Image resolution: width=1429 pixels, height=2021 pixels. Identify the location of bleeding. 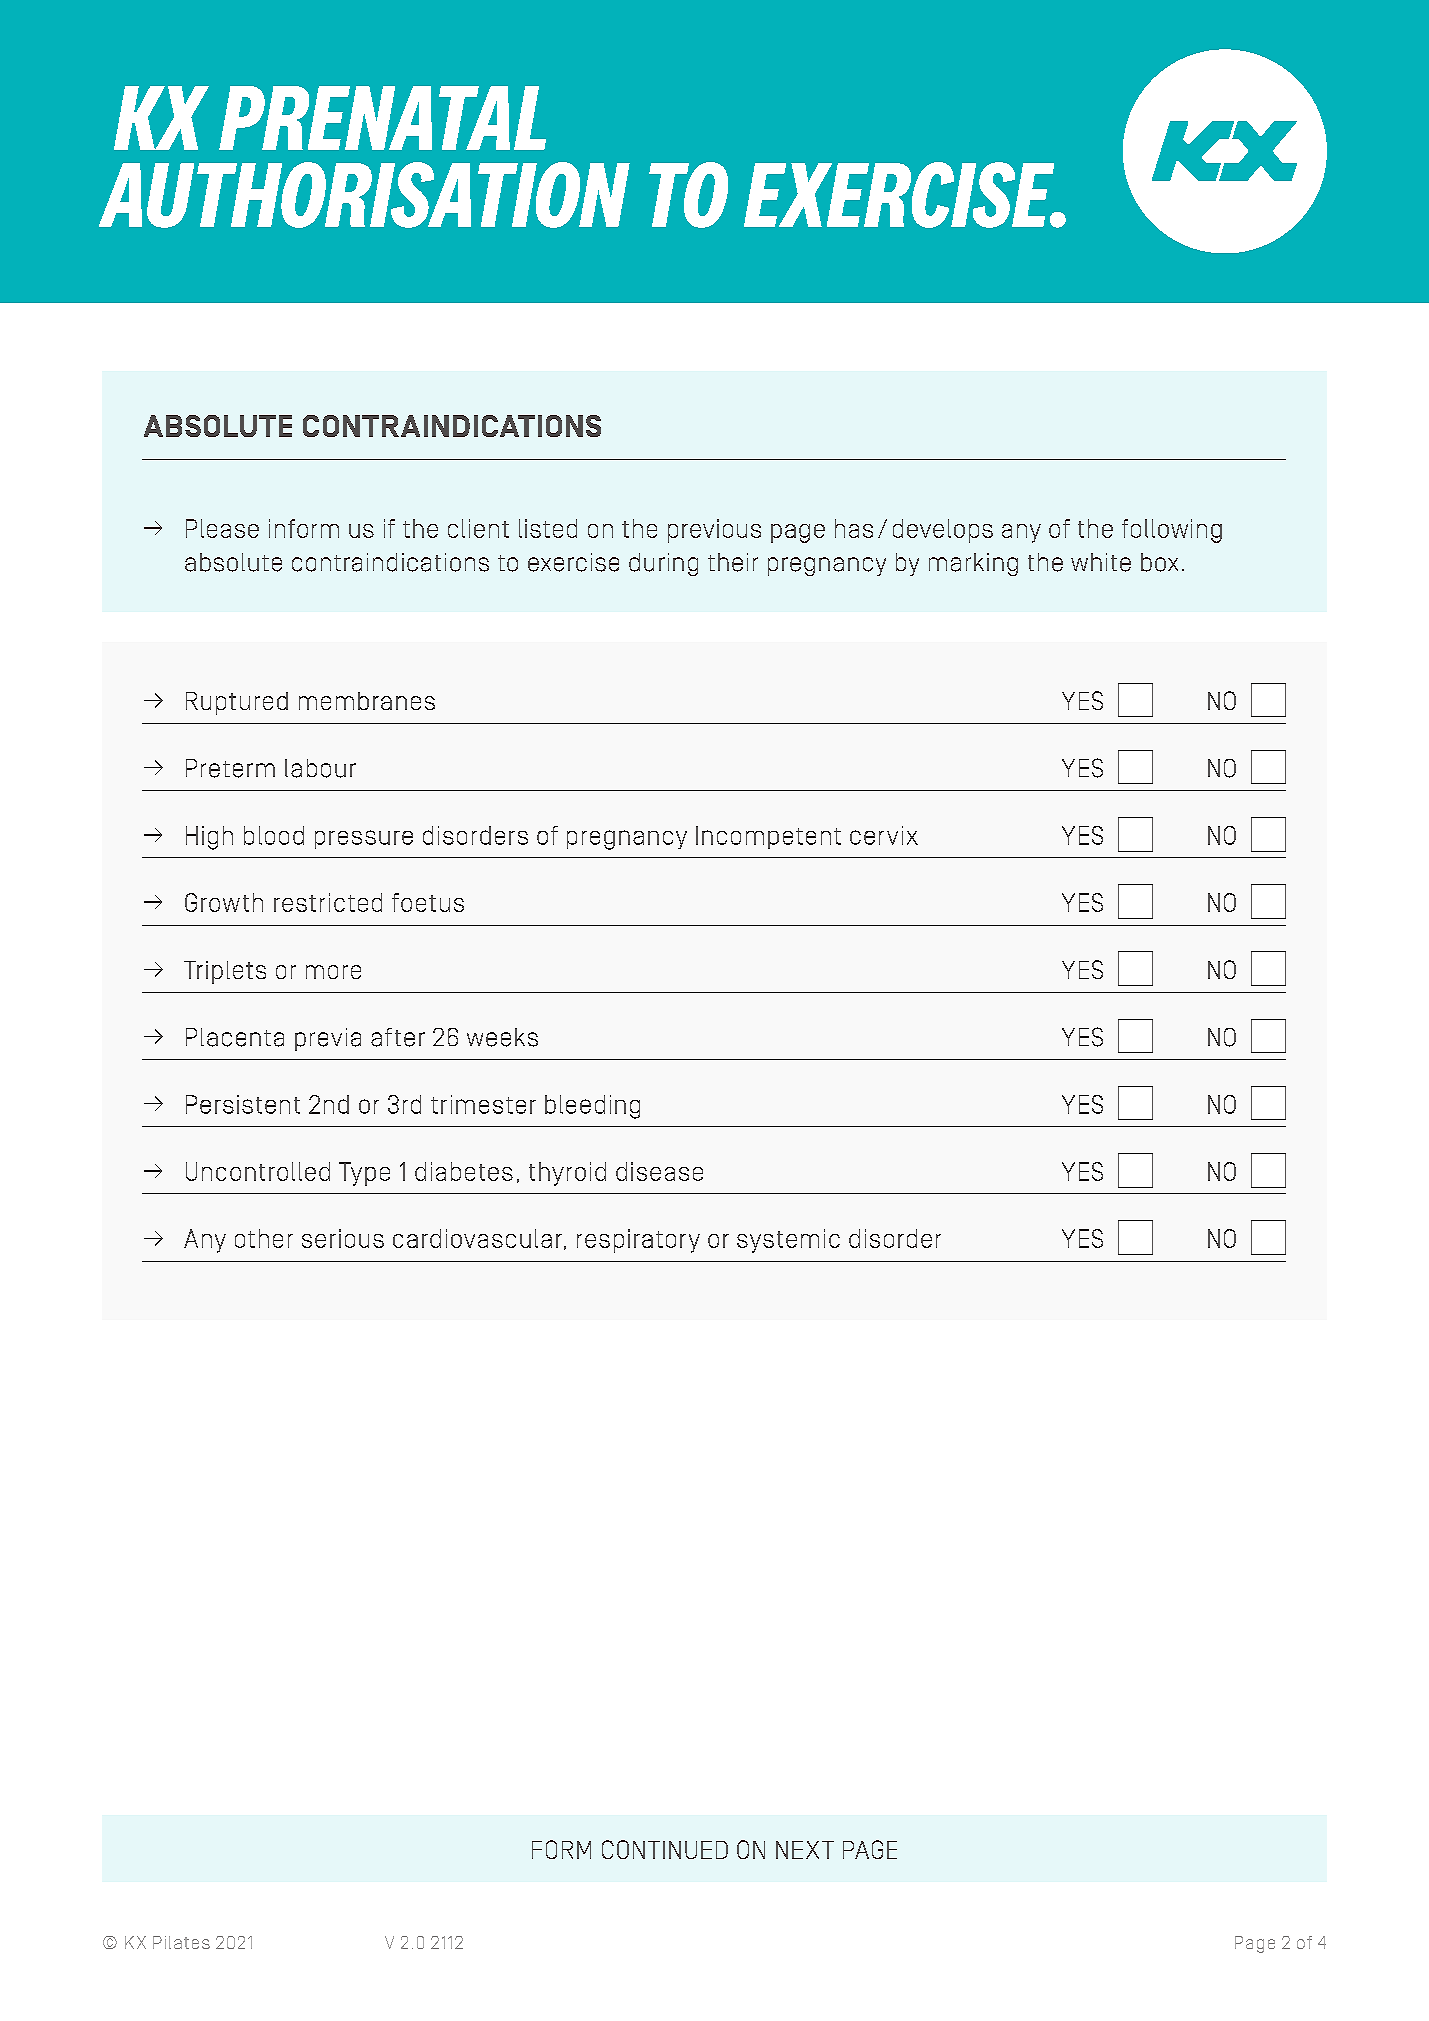
(592, 1107).
